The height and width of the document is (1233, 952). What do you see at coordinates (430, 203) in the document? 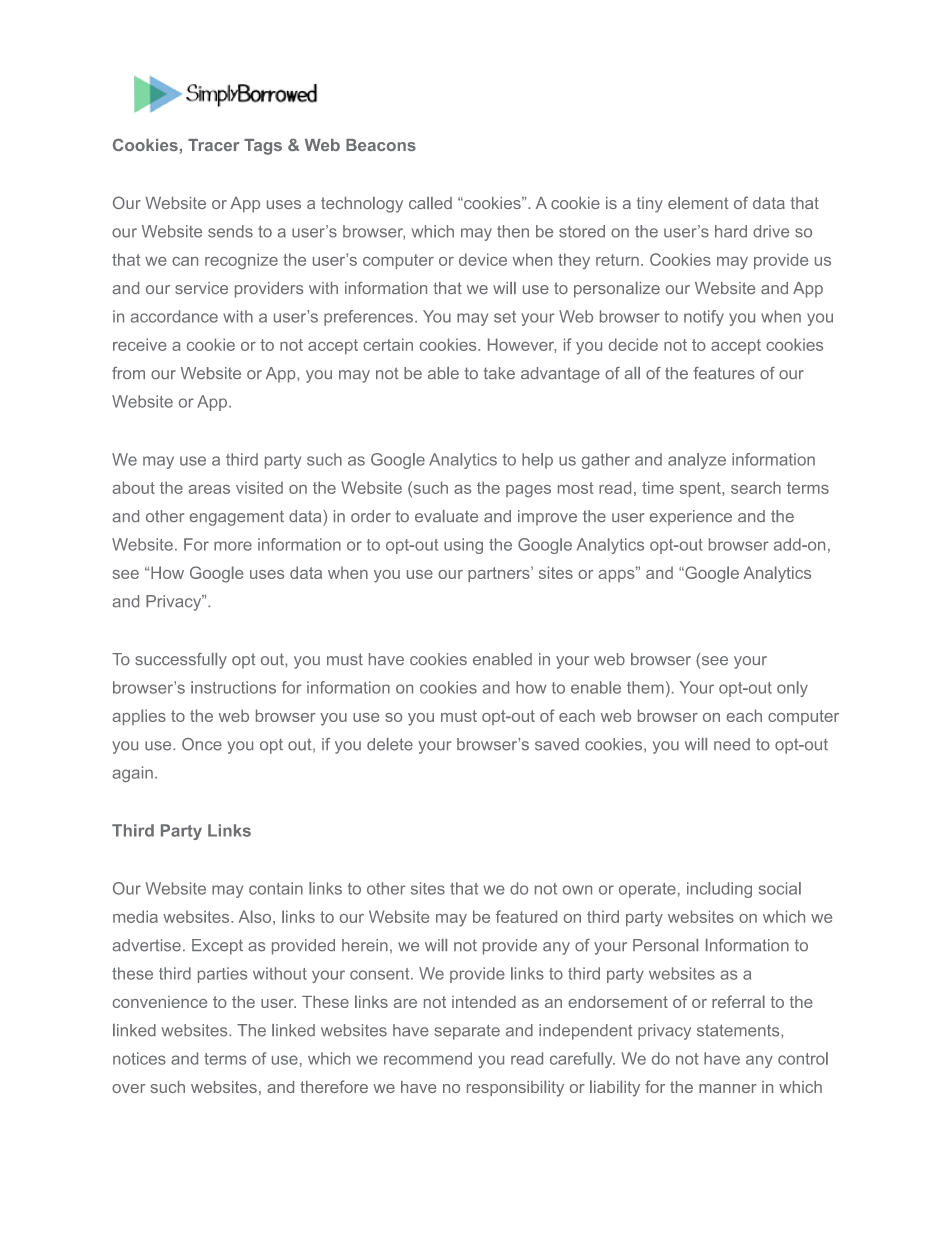
I see `called` at bounding box center [430, 203].
